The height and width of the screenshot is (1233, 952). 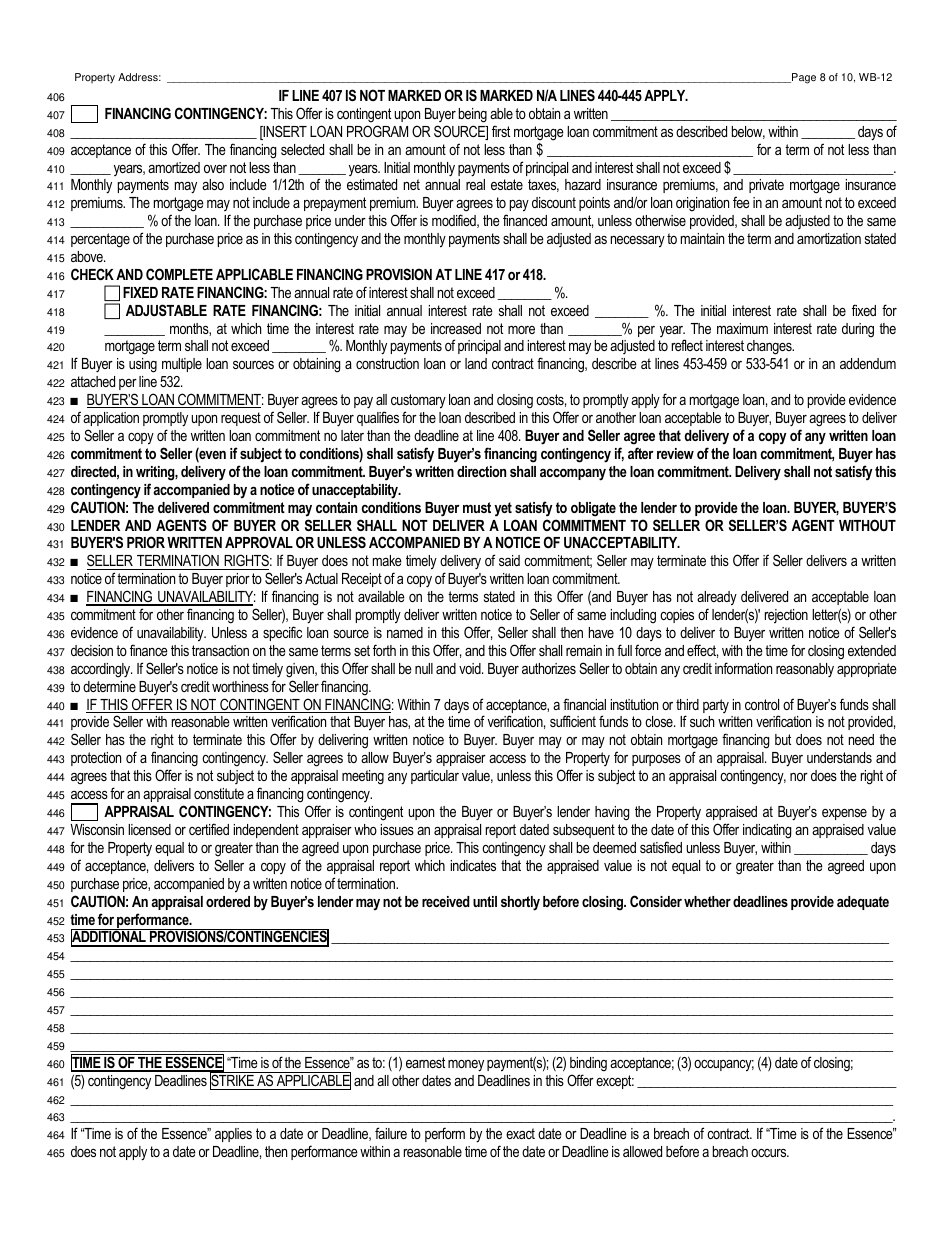 I want to click on applies, so click(x=233, y=1135).
